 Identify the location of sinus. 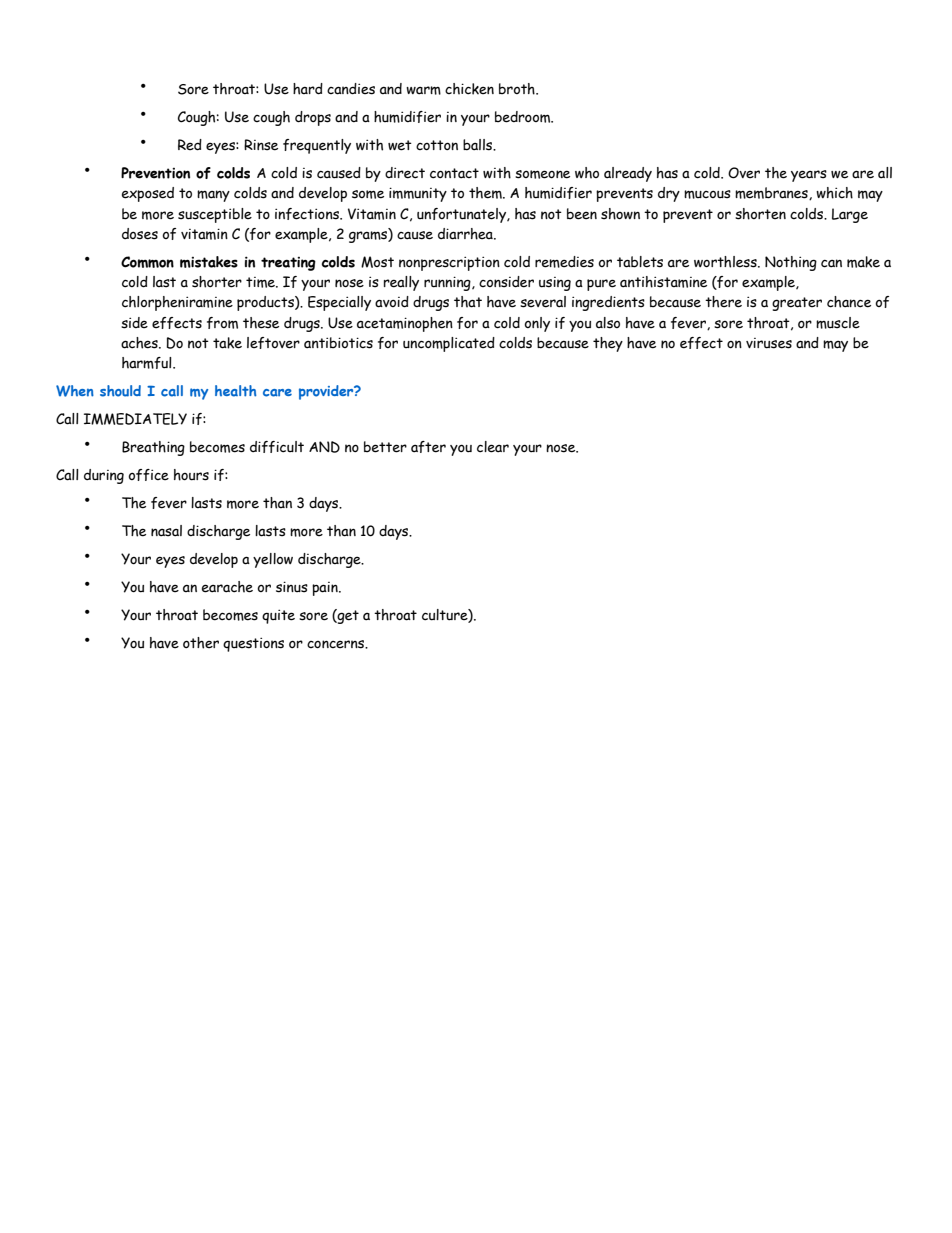
(292, 587).
